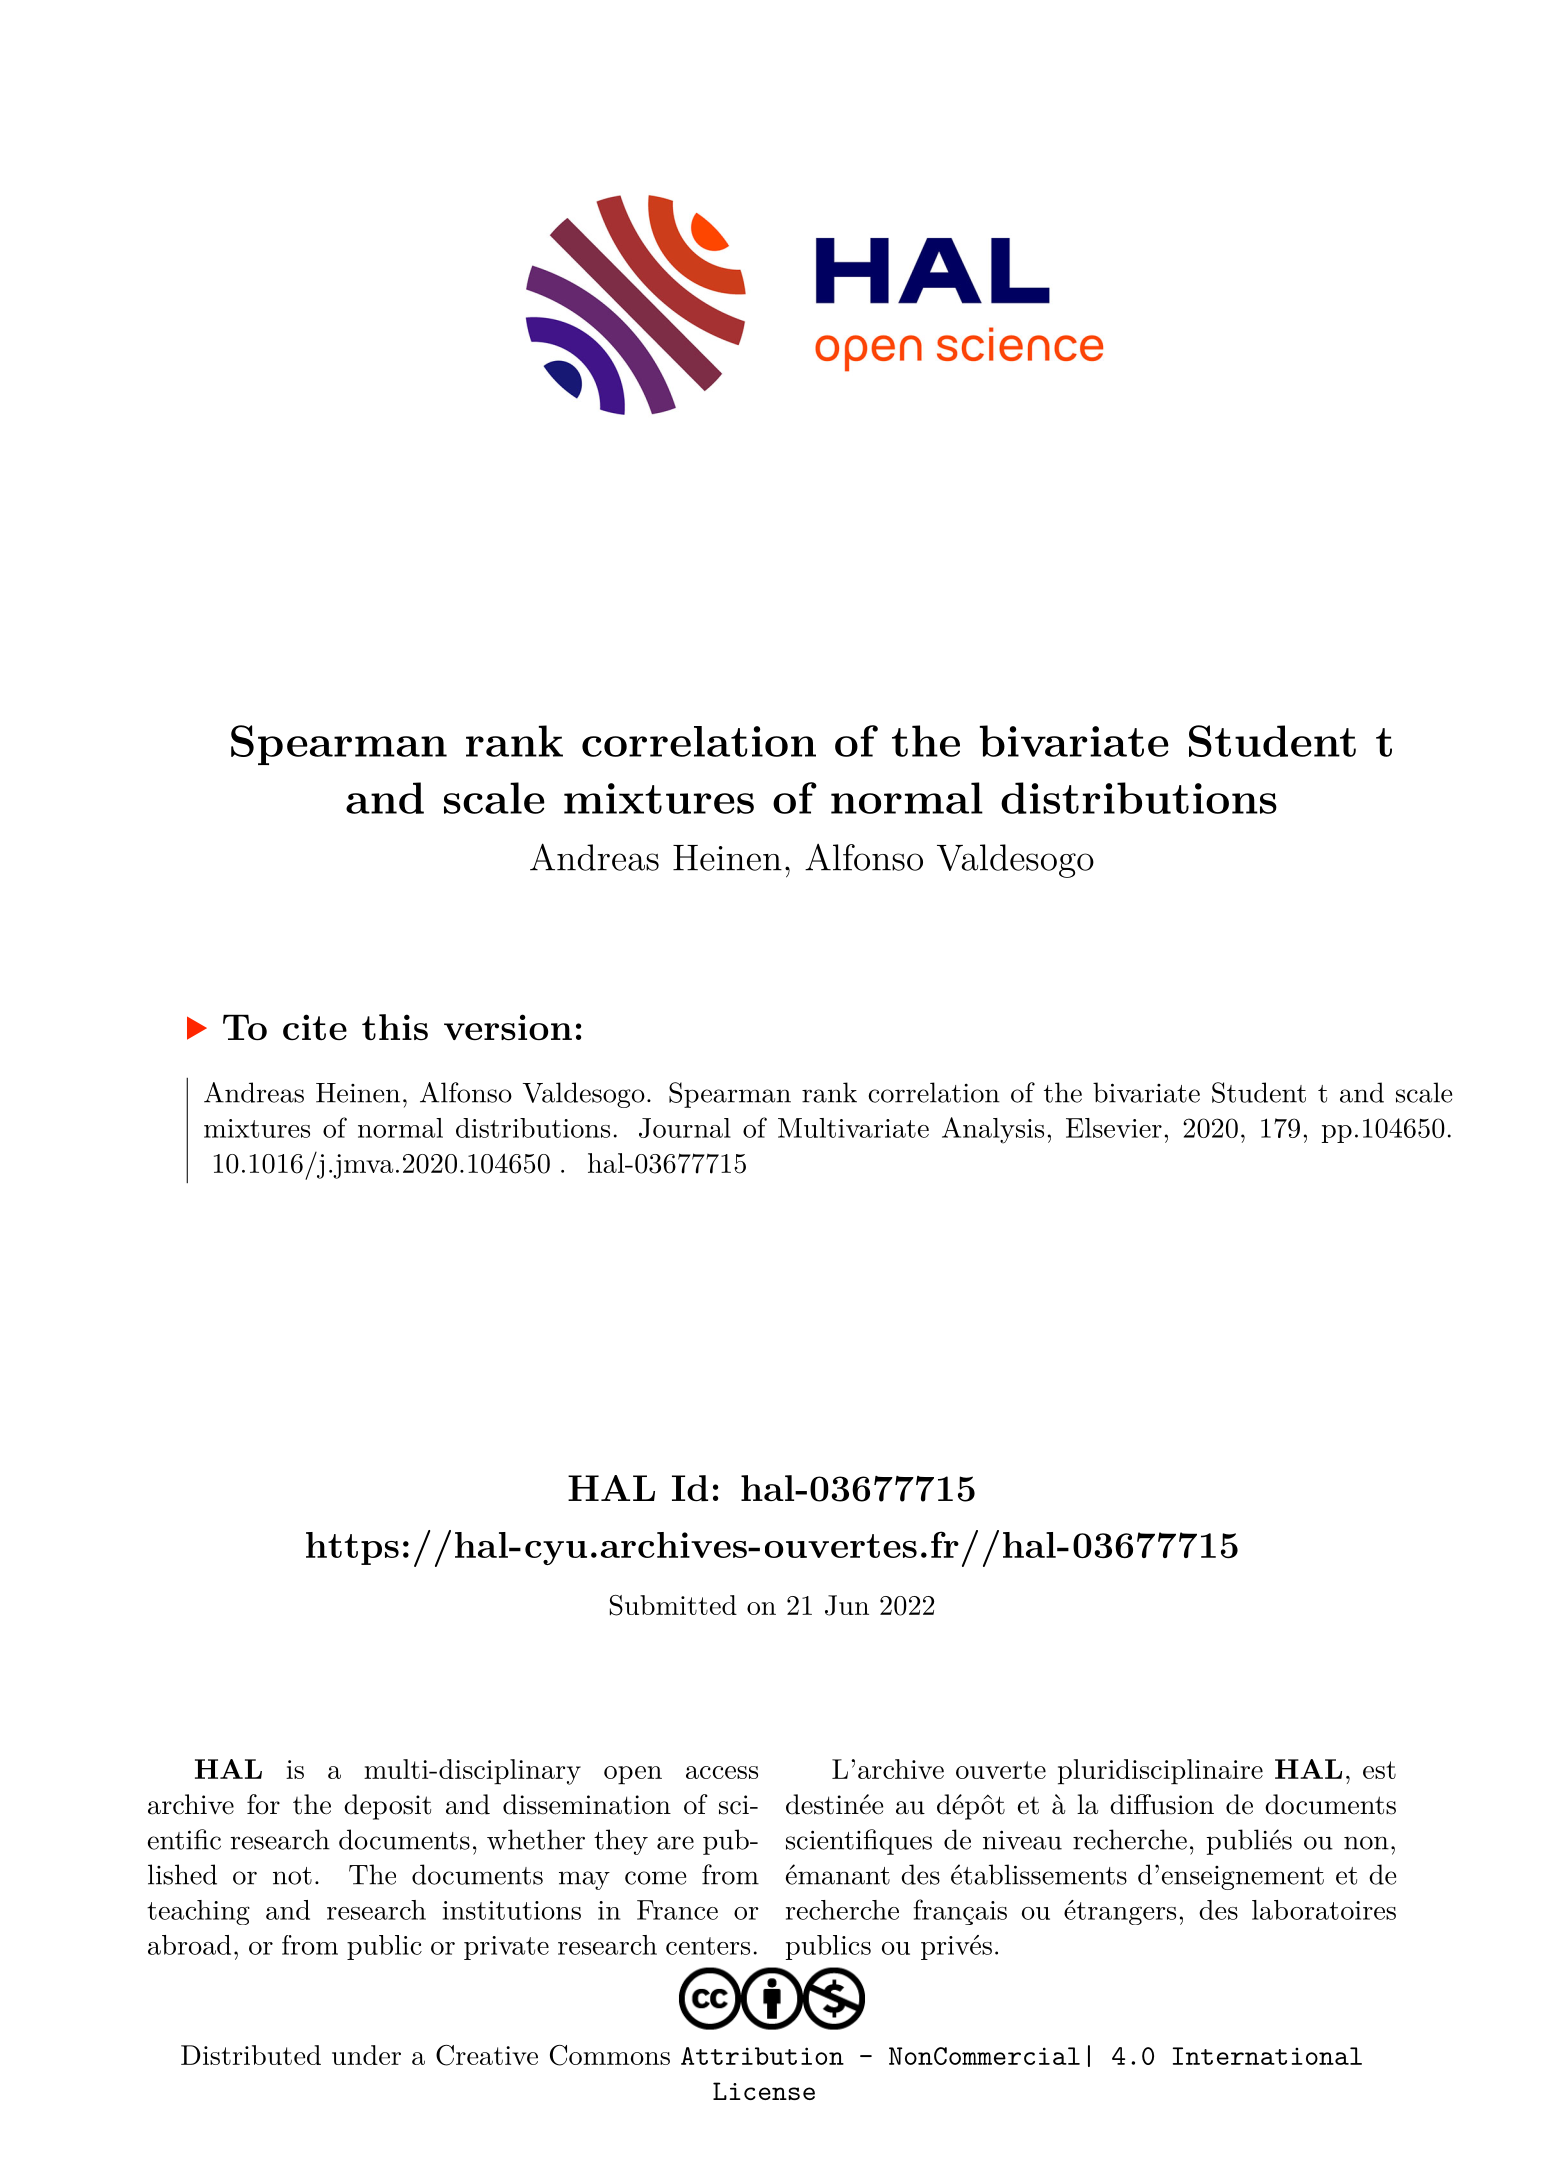 The height and width of the screenshot is (2184, 1544). What do you see at coordinates (1162, 1804) in the screenshot?
I see `diffusion` at bounding box center [1162, 1804].
